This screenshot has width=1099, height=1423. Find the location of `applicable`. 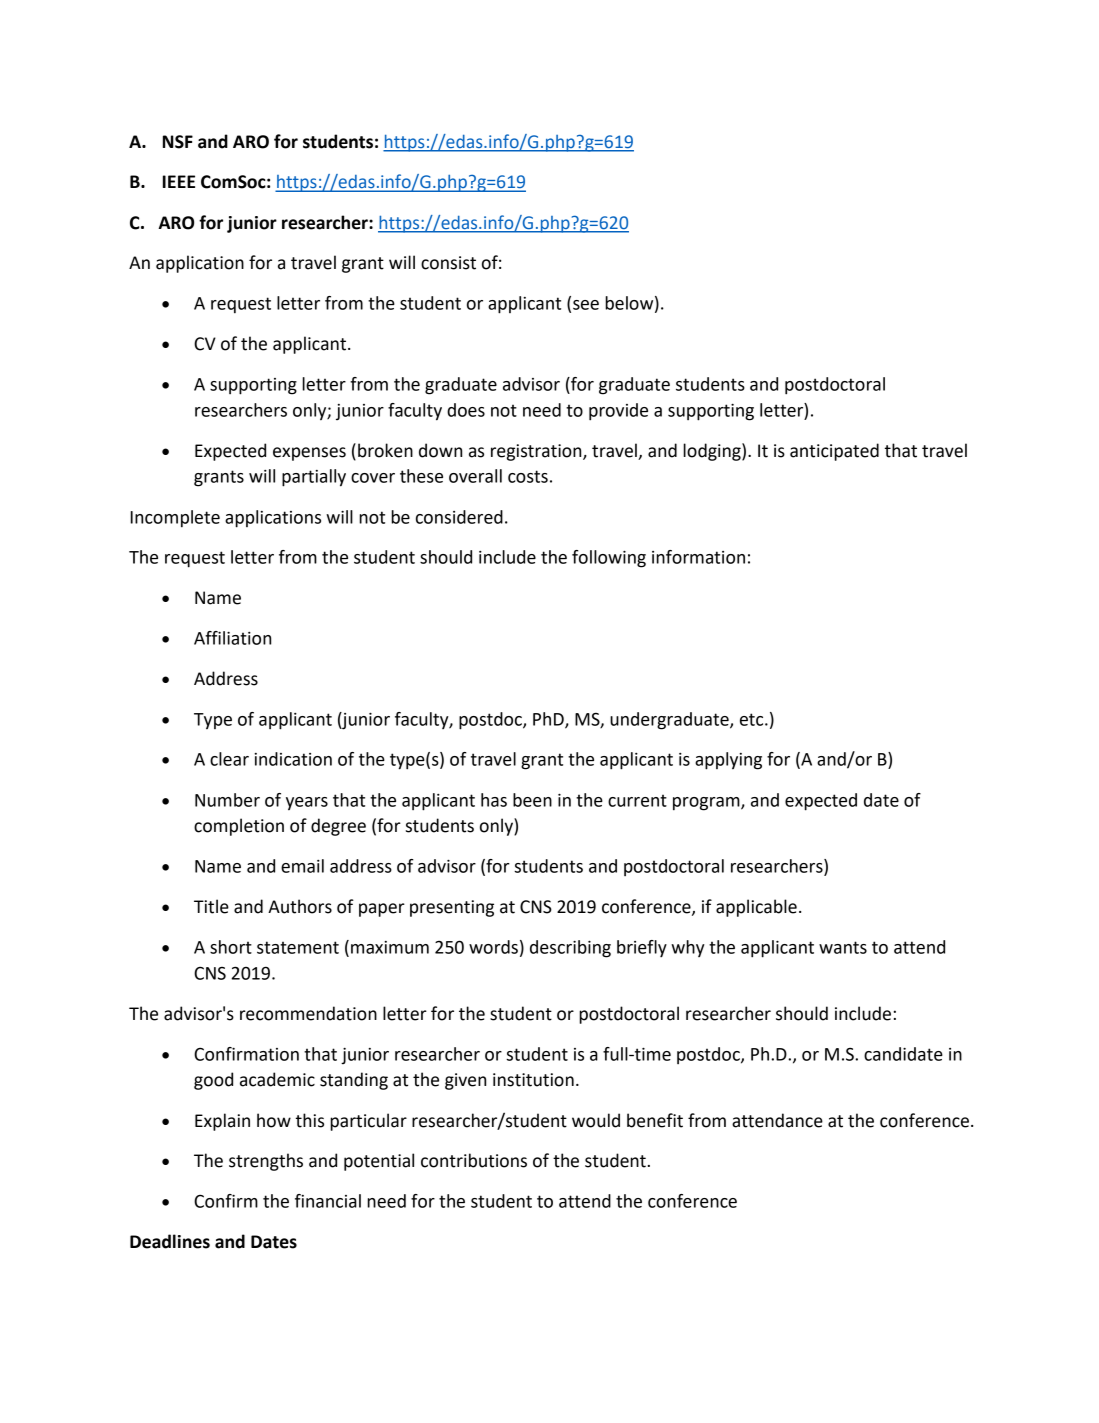

applicable is located at coordinates (756, 908).
